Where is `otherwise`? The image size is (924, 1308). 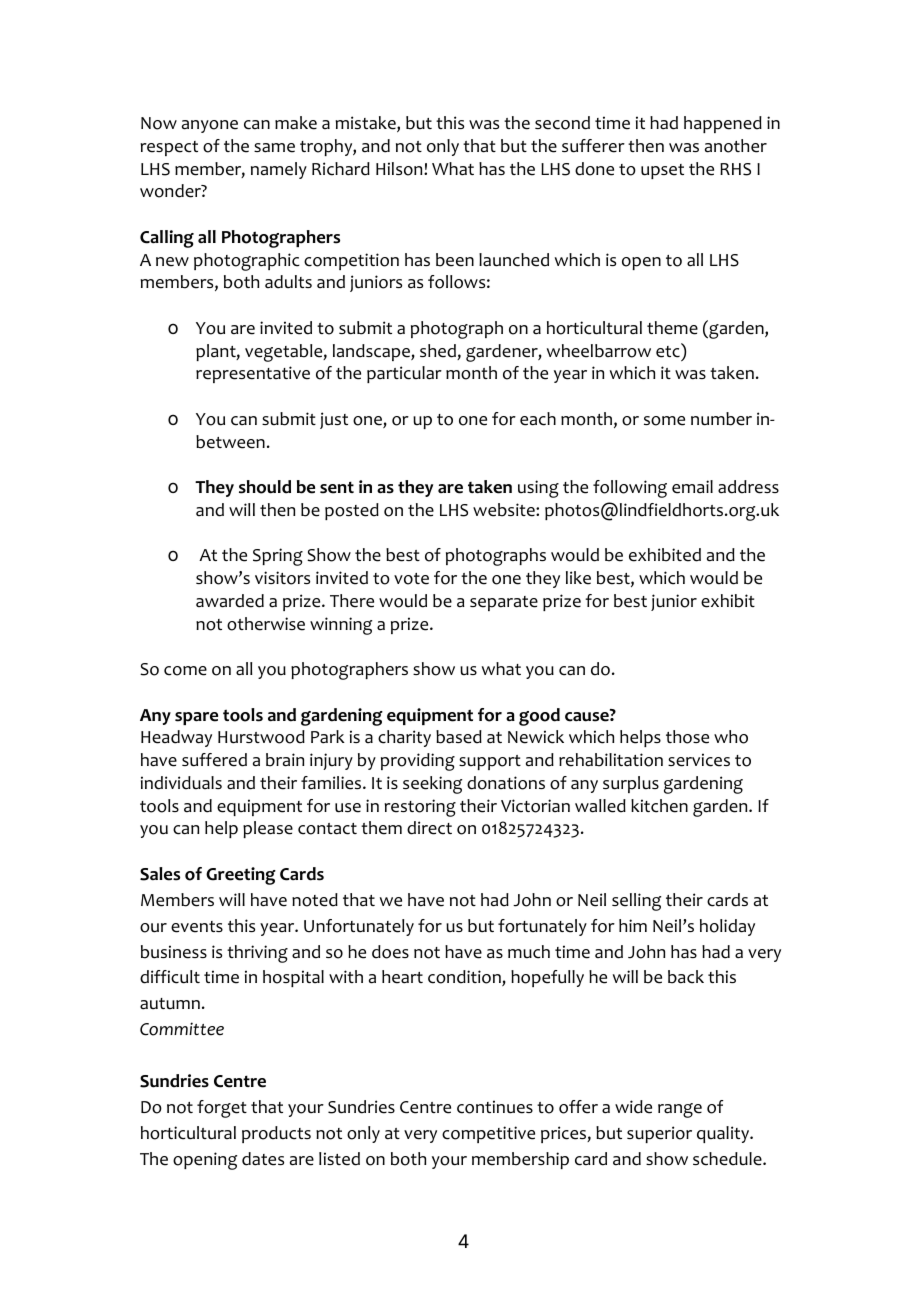
otherwise is located at coordinates (266, 624).
